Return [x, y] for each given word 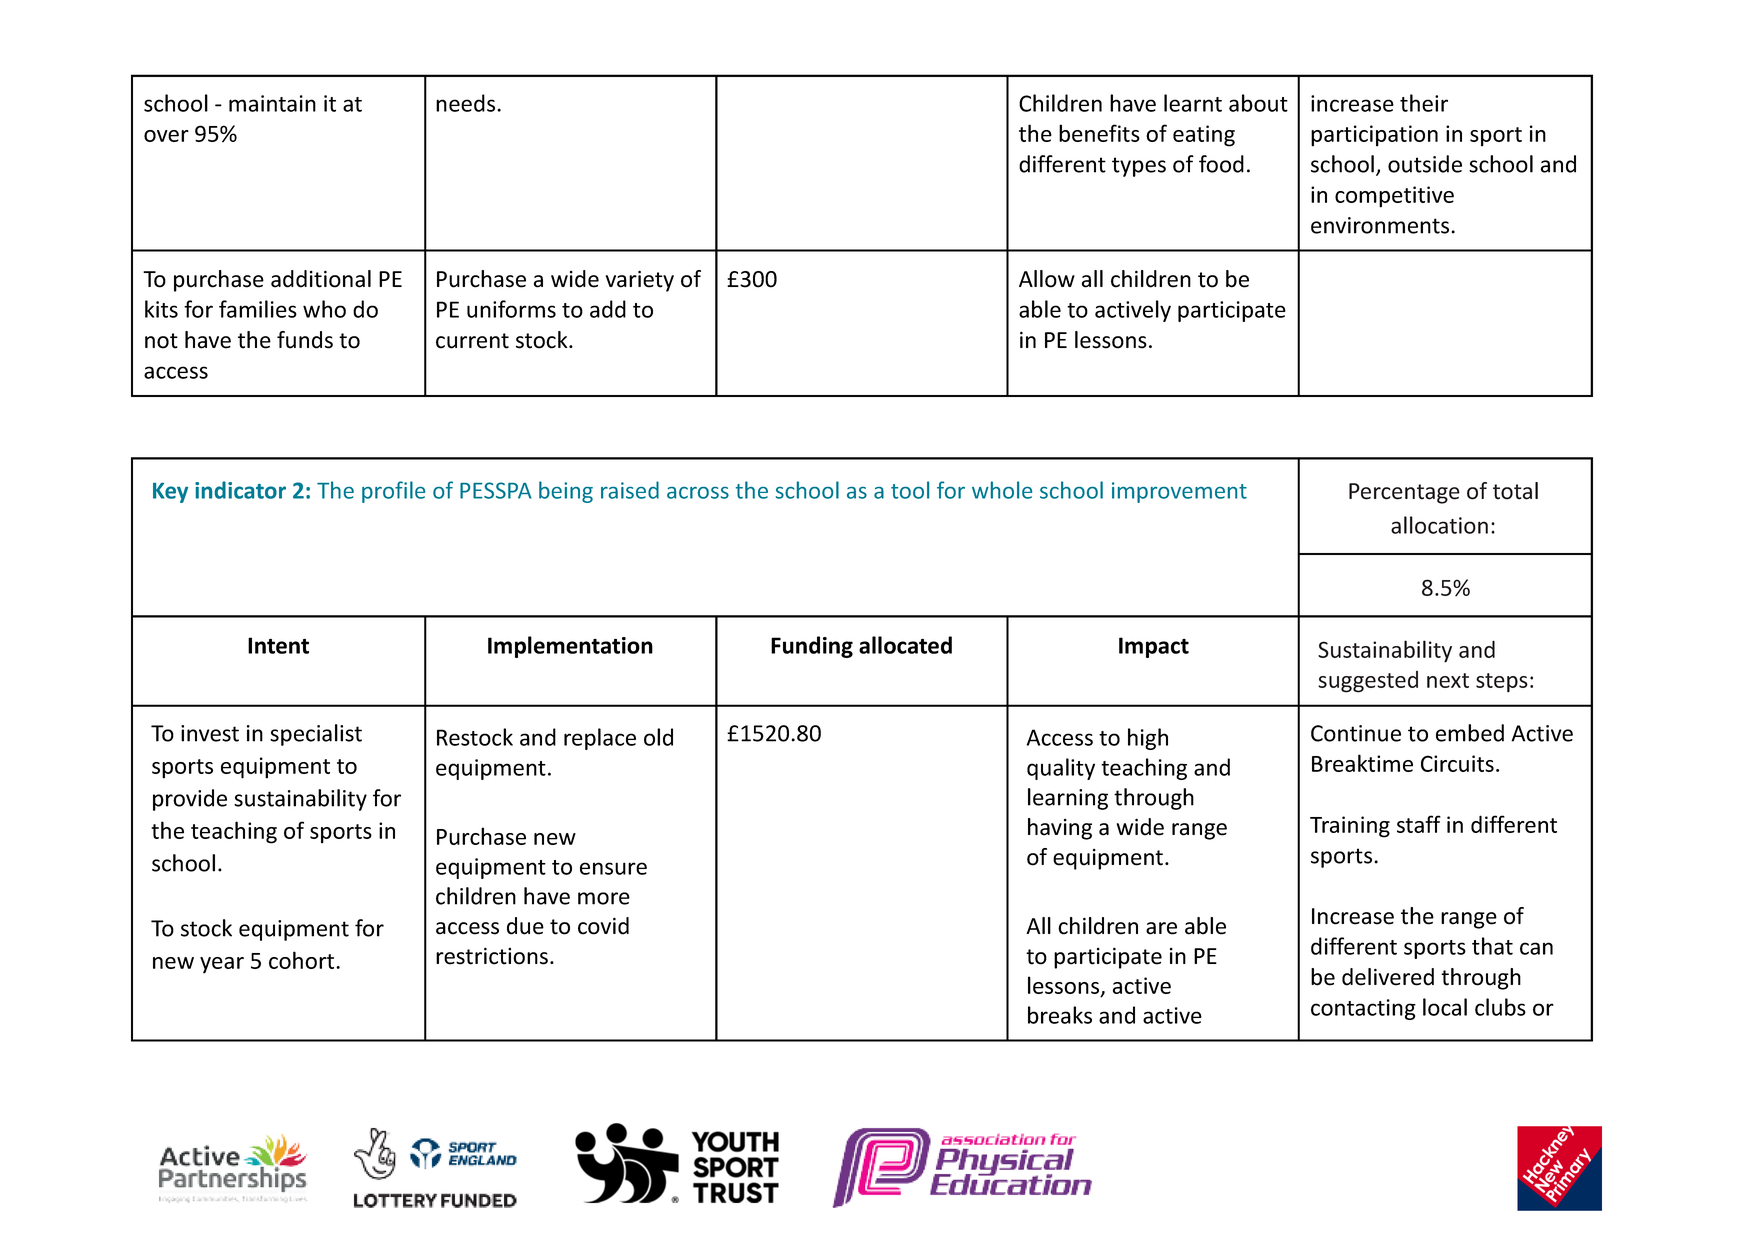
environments [1380, 225]
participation [1374, 136]
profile [393, 492]
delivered [1388, 977]
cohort [303, 960]
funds [305, 340]
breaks [1060, 1015]
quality [1061, 769]
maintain [272, 103]
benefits [1099, 133]
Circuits [1457, 763]
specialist [316, 735]
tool [910, 490]
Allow [1047, 279]
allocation [1439, 525]
